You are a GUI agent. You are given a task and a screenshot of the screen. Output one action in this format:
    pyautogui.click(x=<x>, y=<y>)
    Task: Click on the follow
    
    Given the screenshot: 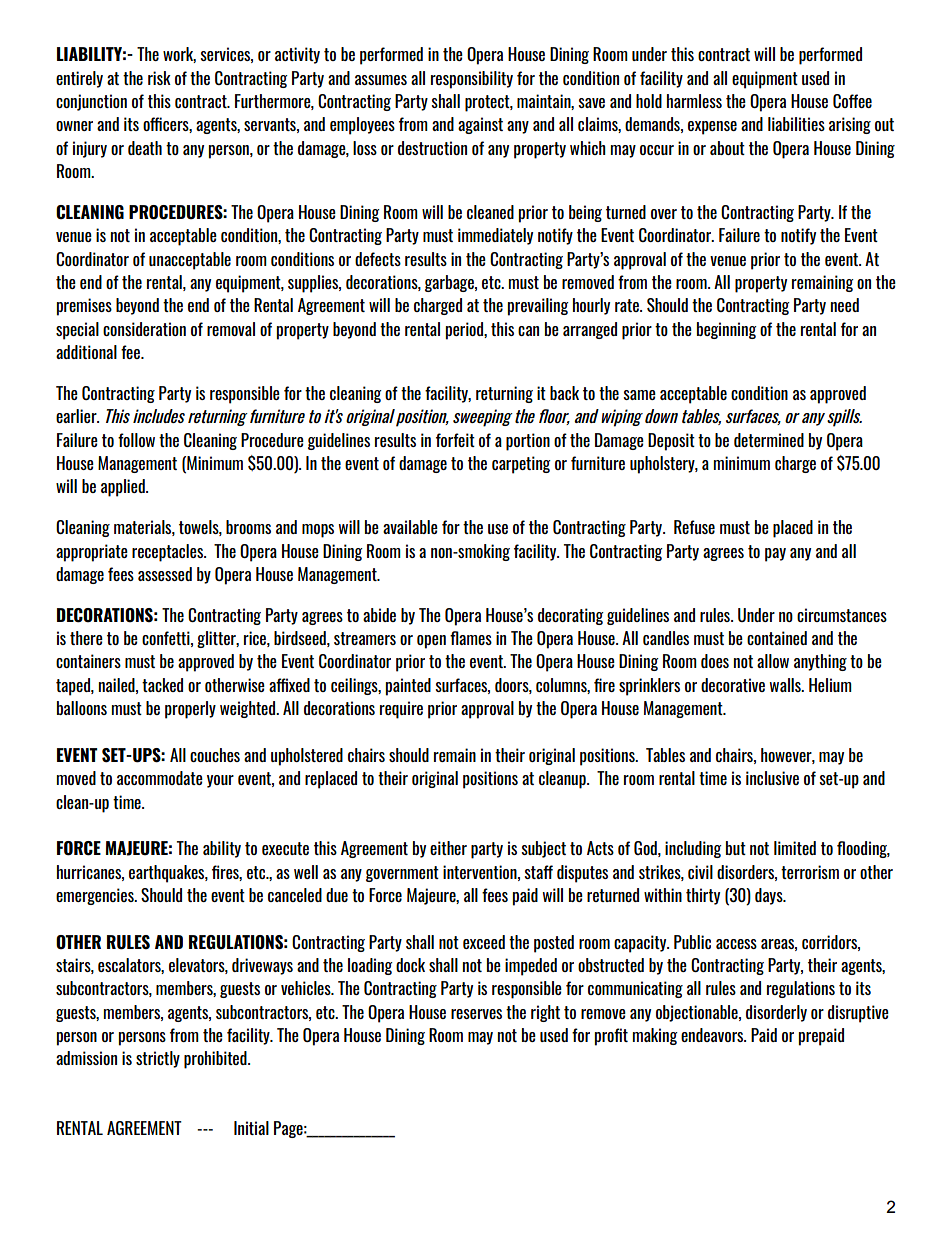 What is the action you would take?
    pyautogui.click(x=136, y=440)
